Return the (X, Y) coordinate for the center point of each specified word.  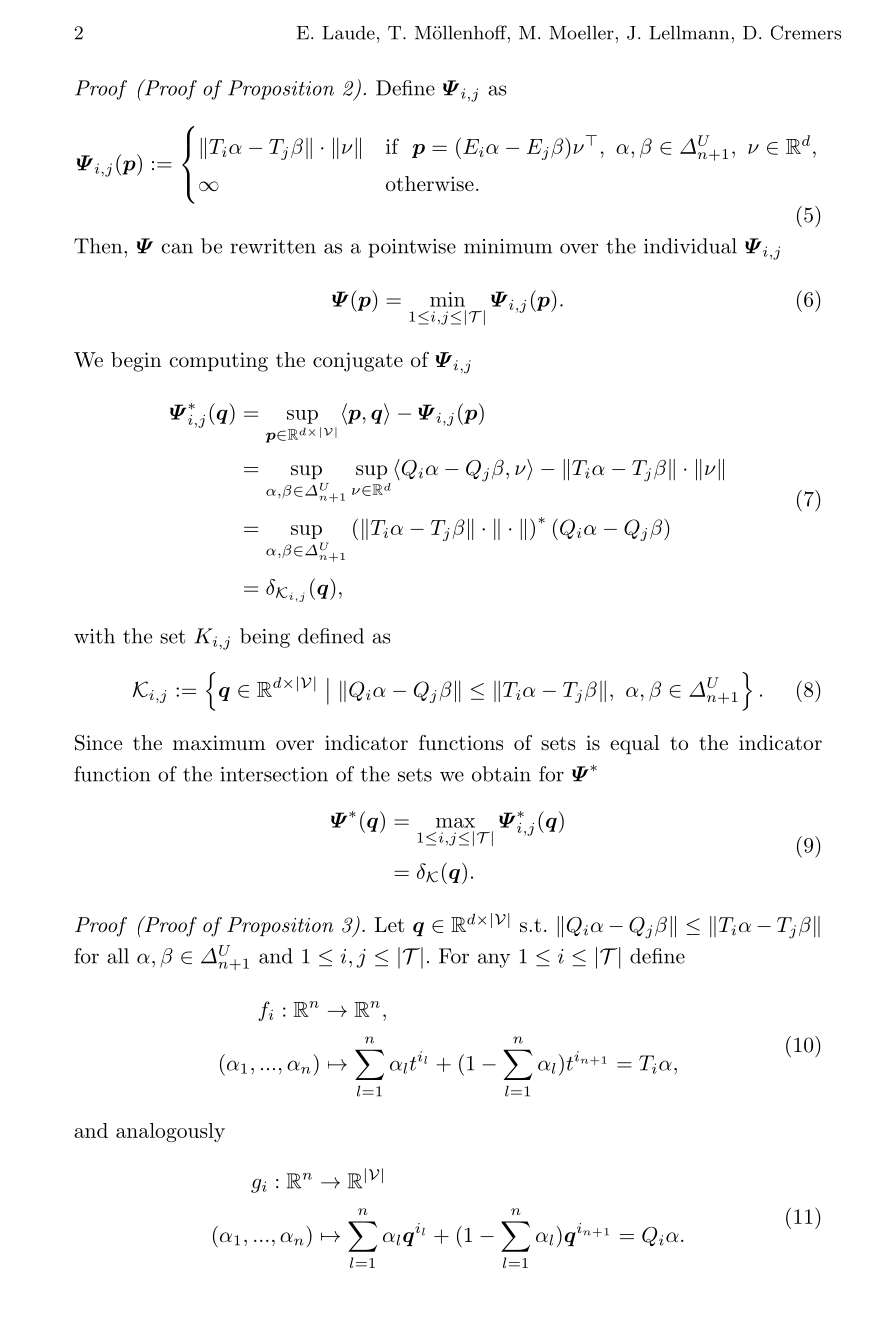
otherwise (430, 184)
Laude (348, 33)
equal (634, 744)
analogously (170, 1132)
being (265, 638)
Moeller (581, 33)
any (494, 960)
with (94, 636)
